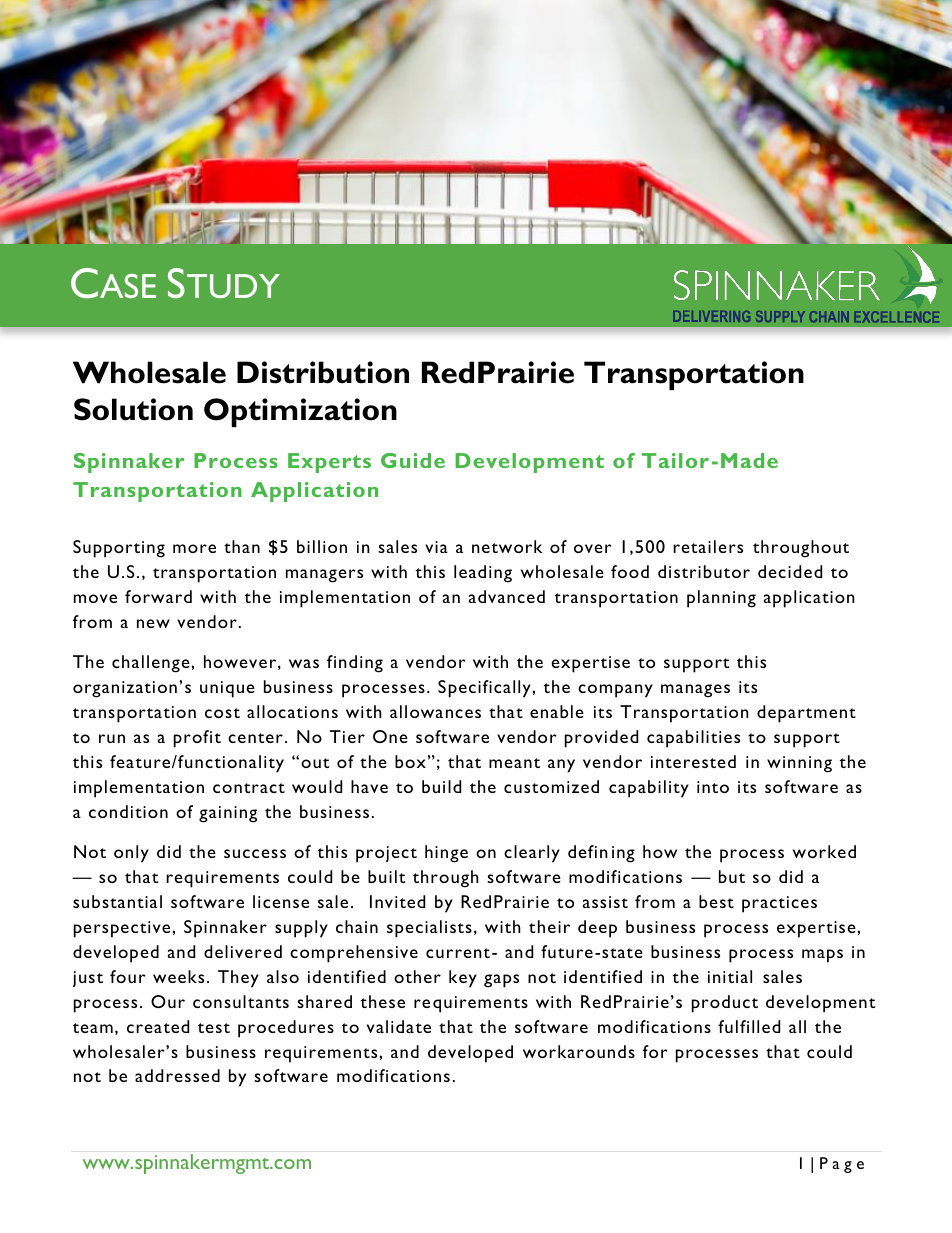 The width and height of the screenshot is (952, 1233). What do you see at coordinates (693, 739) in the screenshot?
I see `capabilities` at bounding box center [693, 739].
